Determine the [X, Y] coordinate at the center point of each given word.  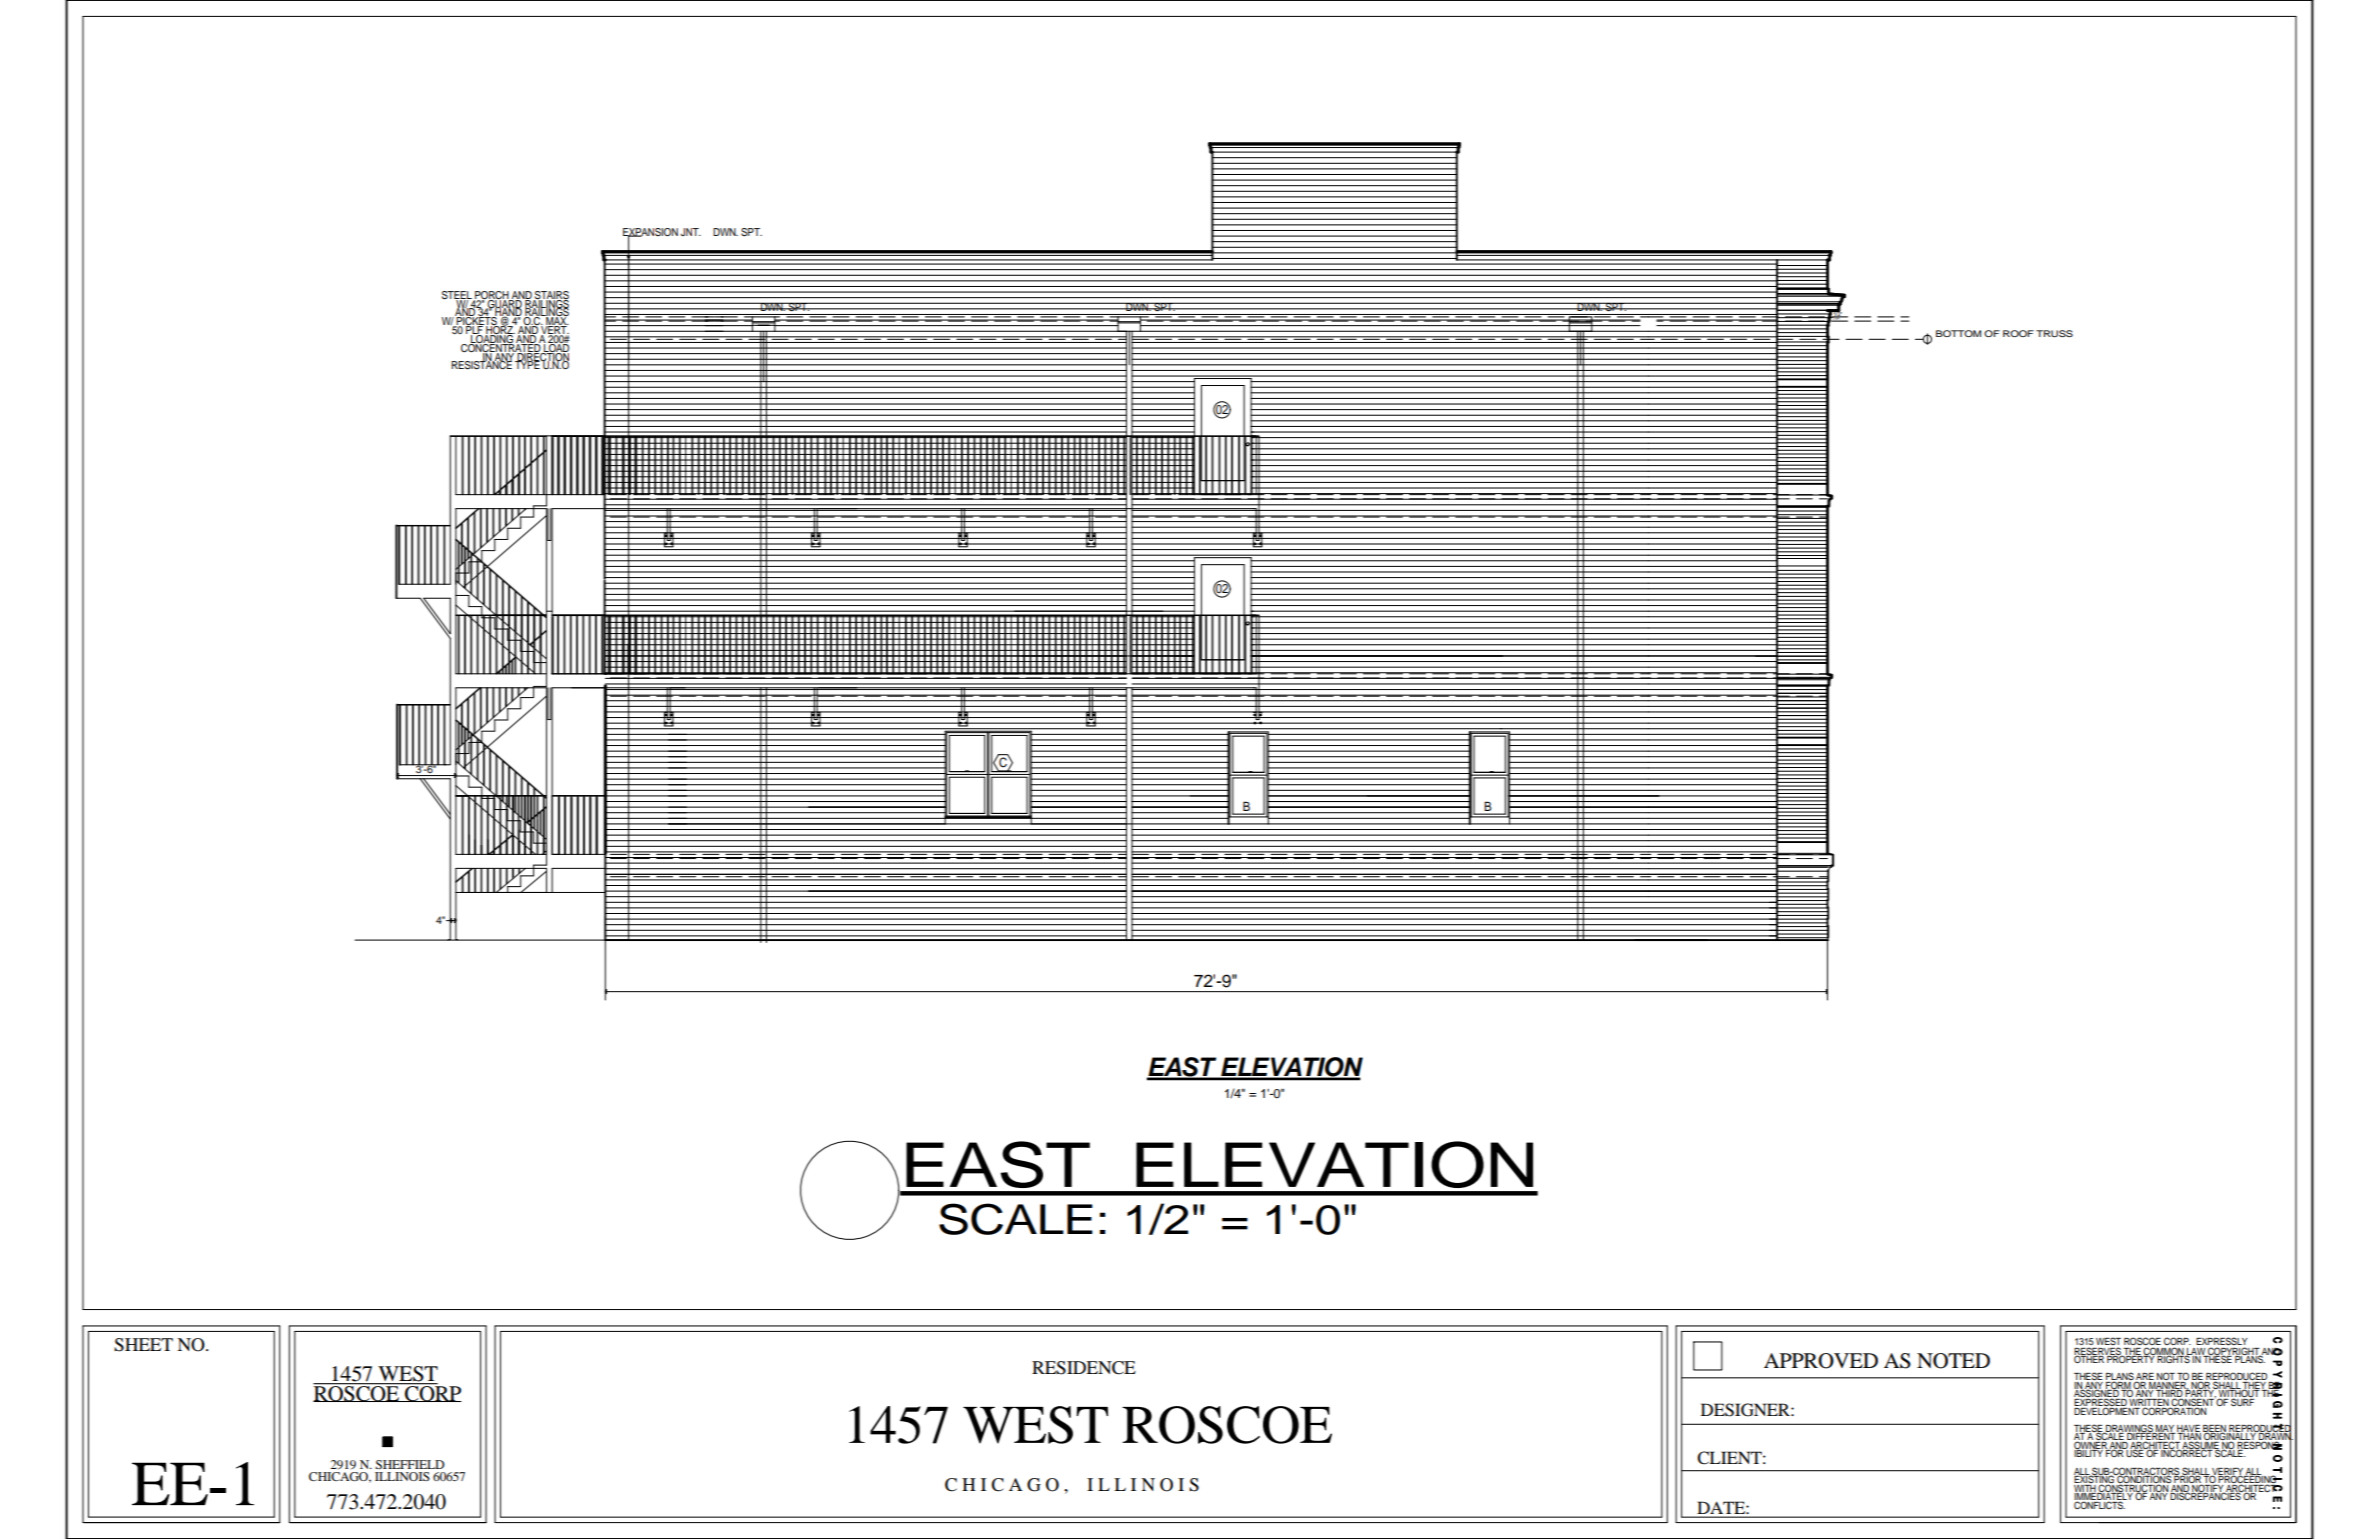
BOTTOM [1958, 333]
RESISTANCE [481, 364]
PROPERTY [2131, 1358]
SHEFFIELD [410, 1464]
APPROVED [1821, 1361]
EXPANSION [650, 233]
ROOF [2018, 333]
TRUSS [2054, 333]
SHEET [143, 1345]
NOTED [1953, 1361]
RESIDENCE [1084, 1368]
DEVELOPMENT [2107, 1410]
